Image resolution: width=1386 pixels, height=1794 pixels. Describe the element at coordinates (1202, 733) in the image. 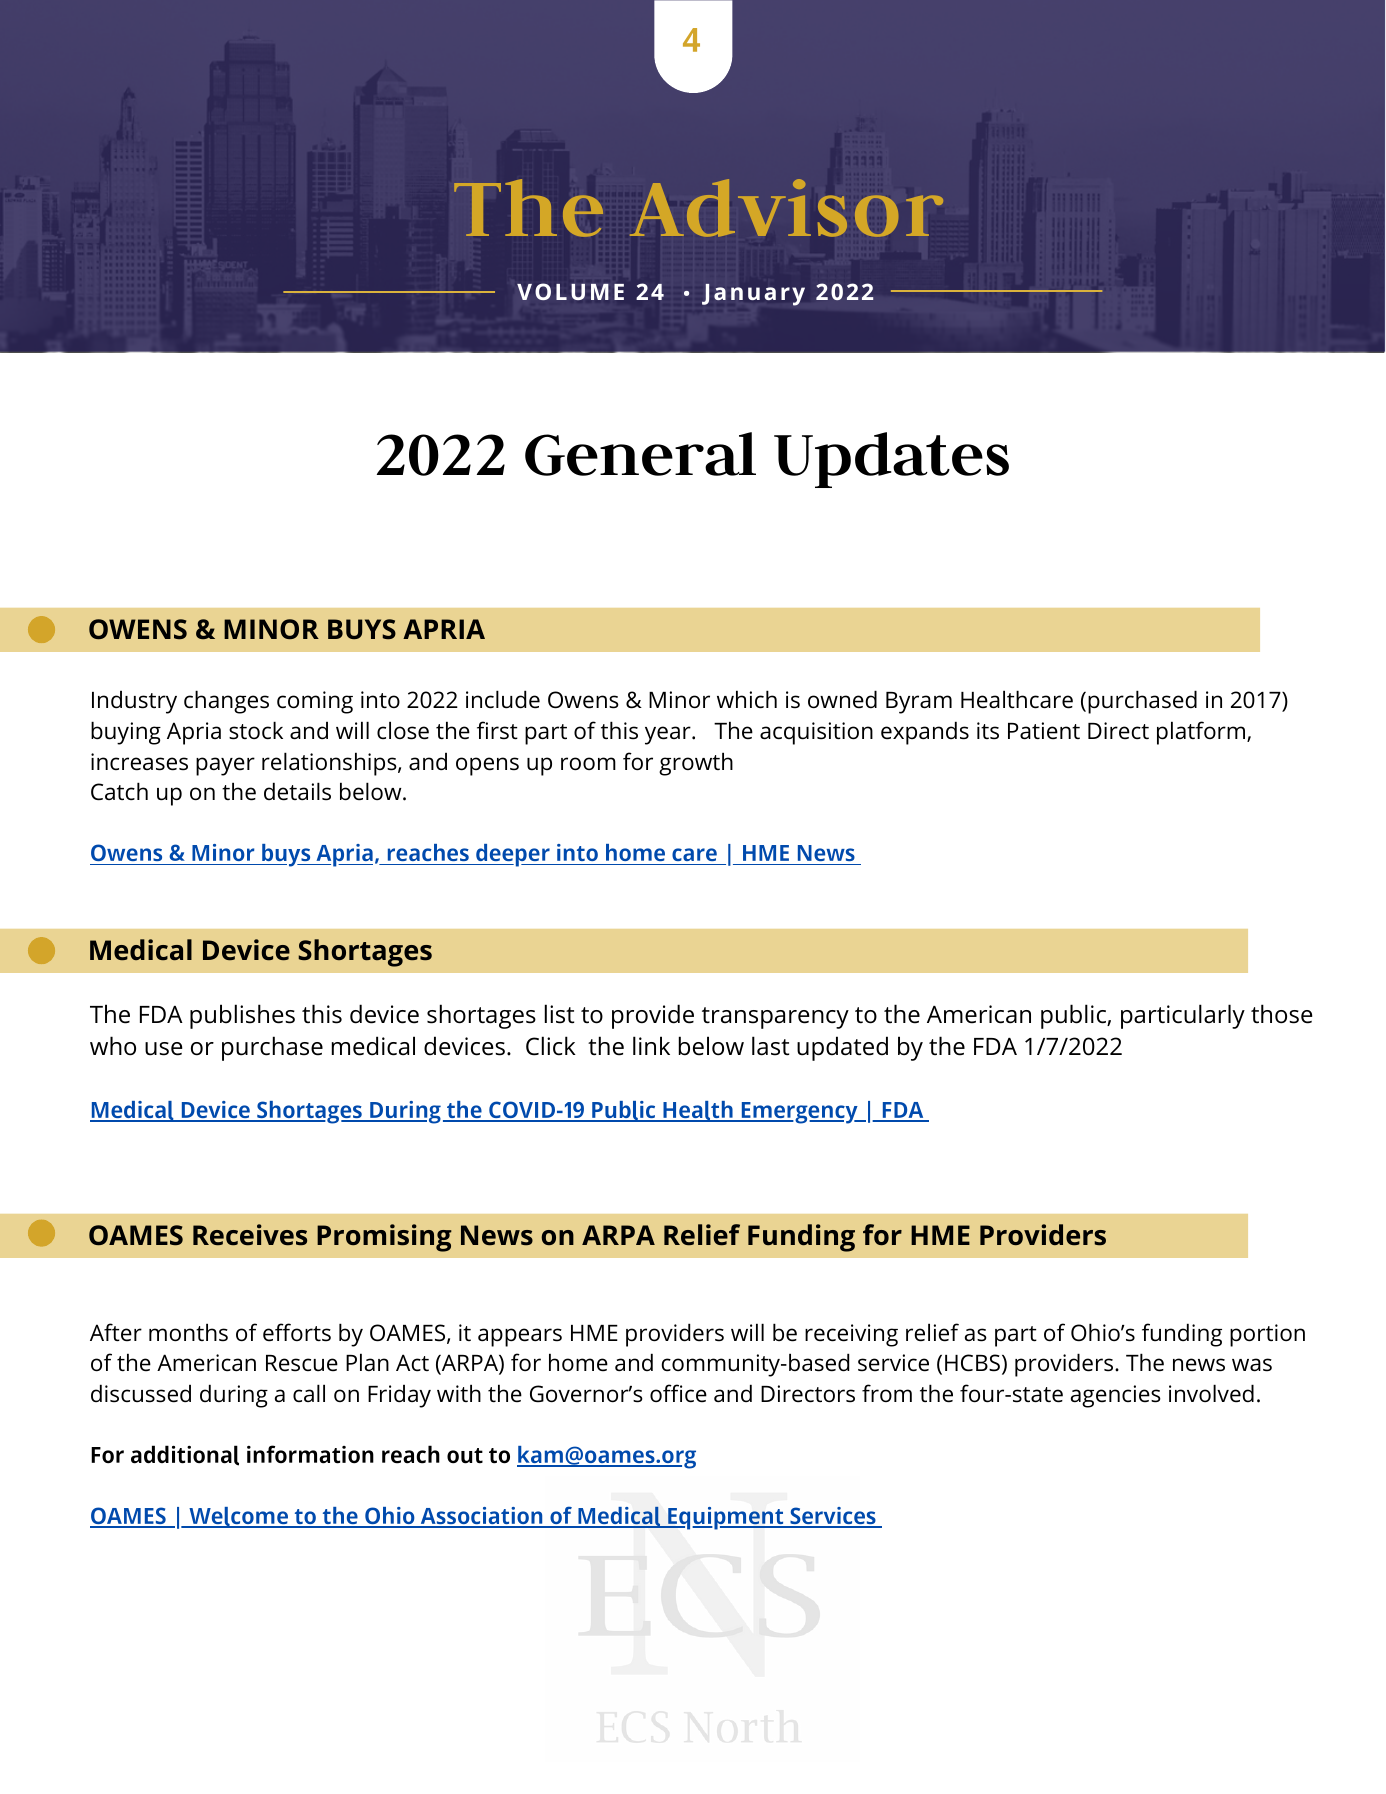

I see `platform` at that location.
